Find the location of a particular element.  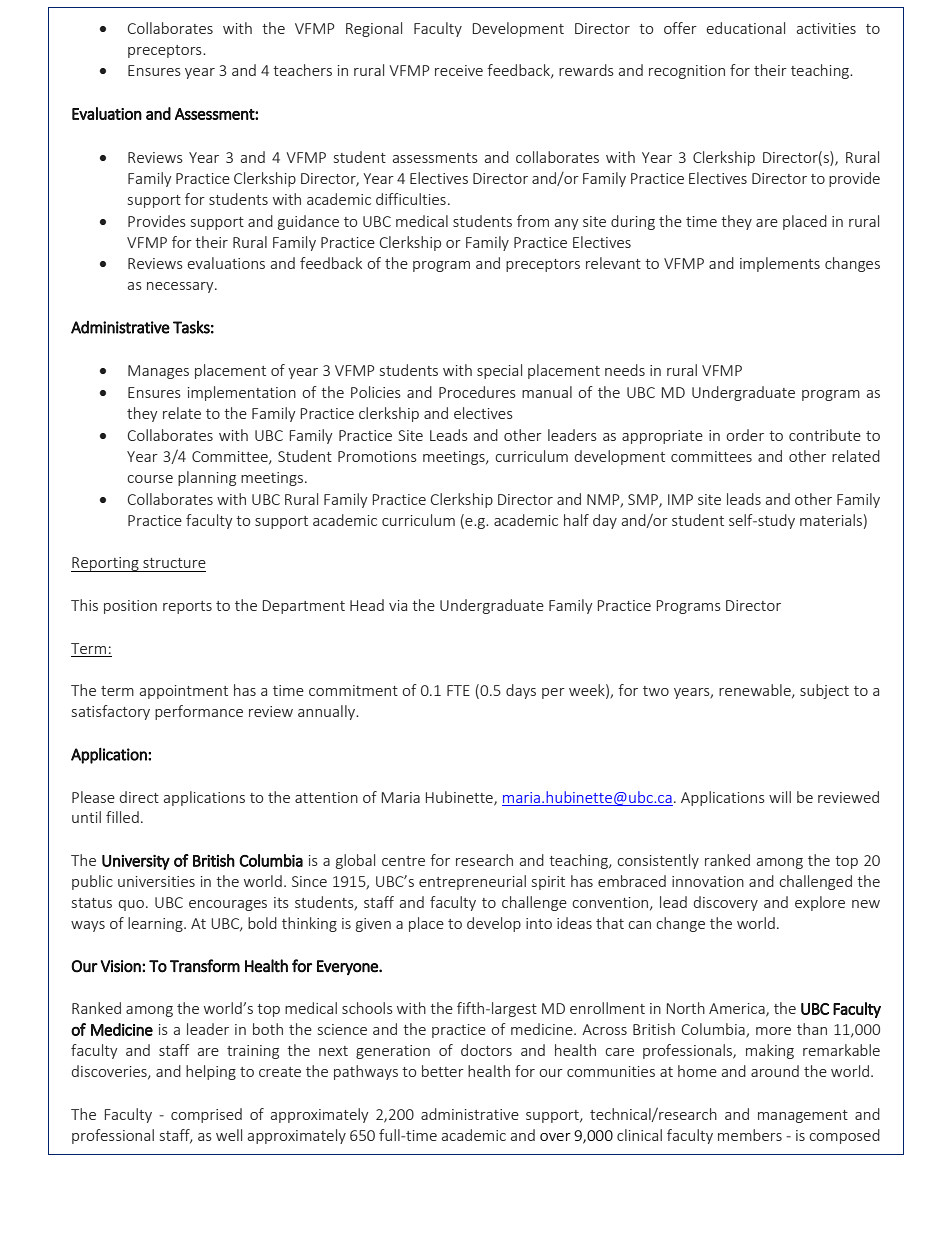

members is located at coordinates (750, 1135).
